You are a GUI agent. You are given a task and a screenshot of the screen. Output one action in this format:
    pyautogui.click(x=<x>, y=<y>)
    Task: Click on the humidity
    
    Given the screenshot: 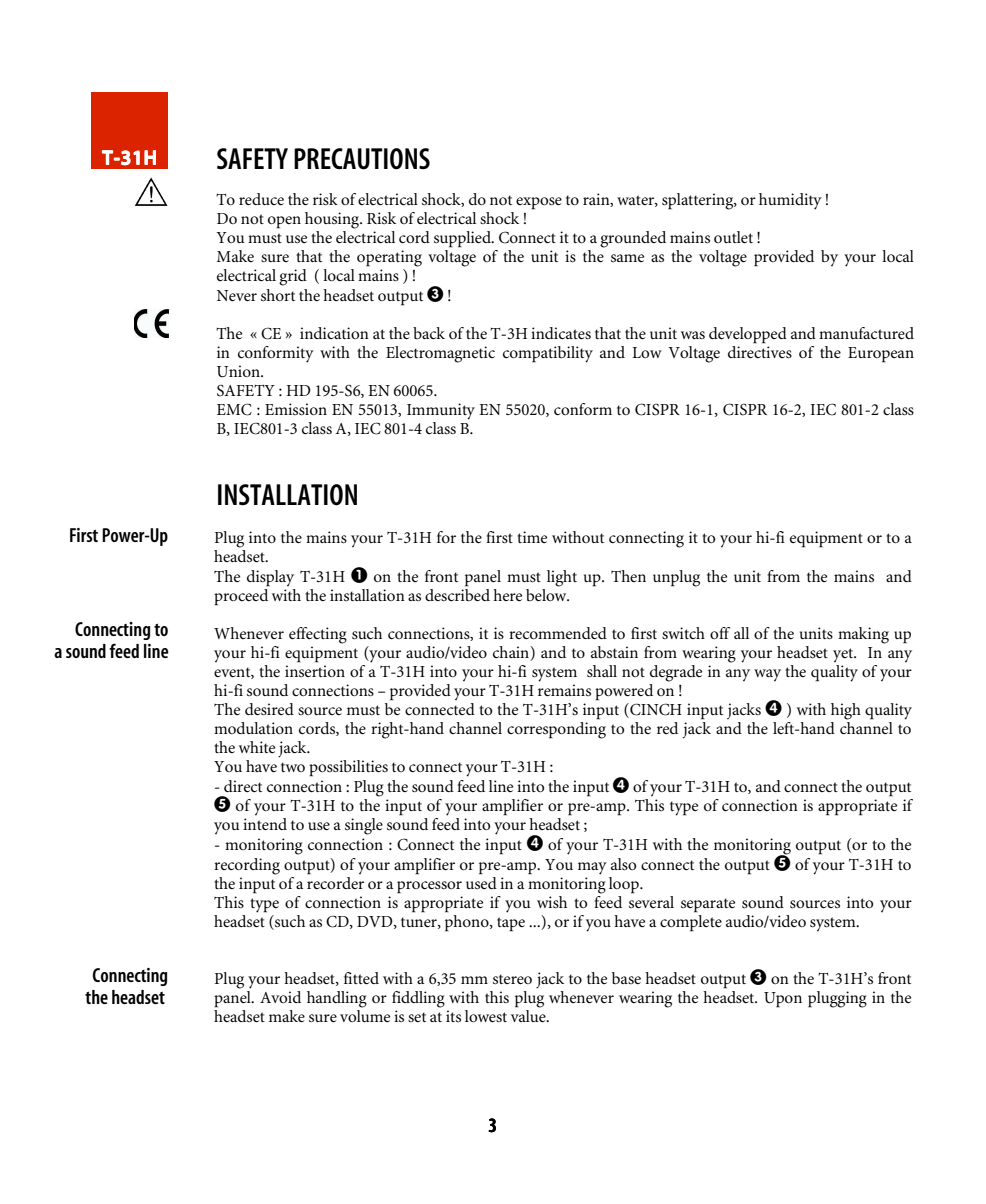 What is the action you would take?
    pyautogui.click(x=790, y=201)
